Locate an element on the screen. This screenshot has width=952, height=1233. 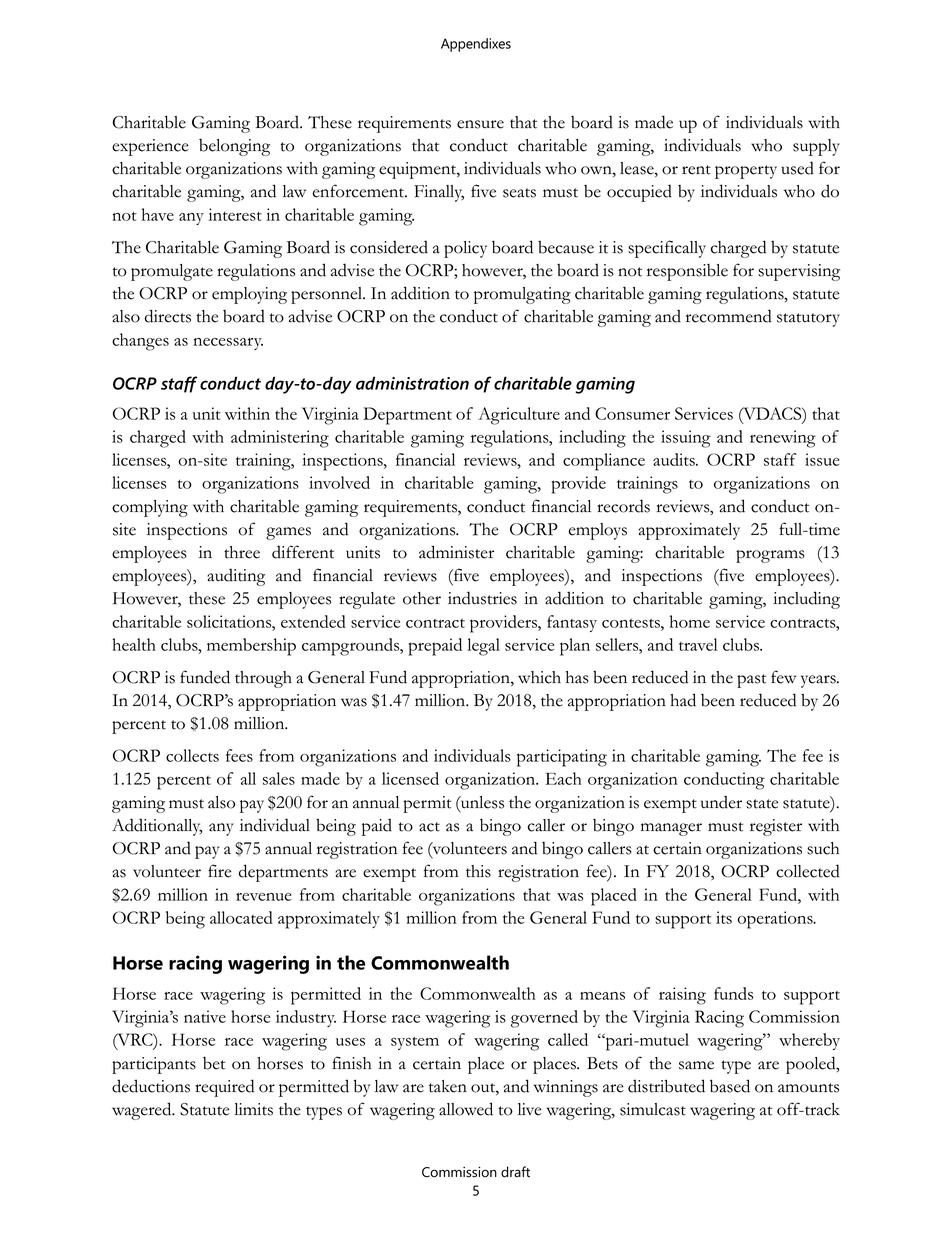
limits is located at coordinates (253, 1109).
